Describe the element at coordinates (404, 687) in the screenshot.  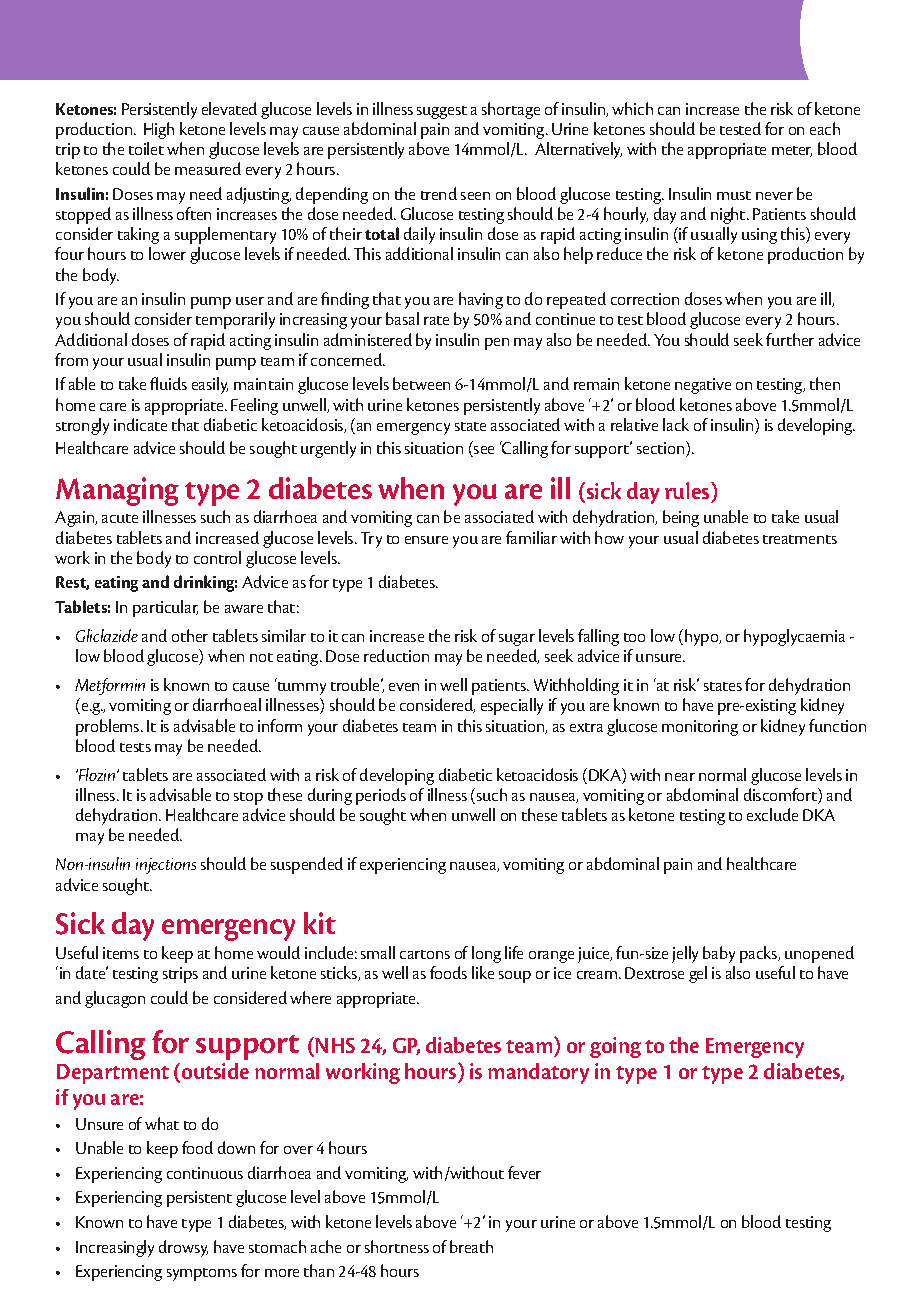
I see `even` at that location.
